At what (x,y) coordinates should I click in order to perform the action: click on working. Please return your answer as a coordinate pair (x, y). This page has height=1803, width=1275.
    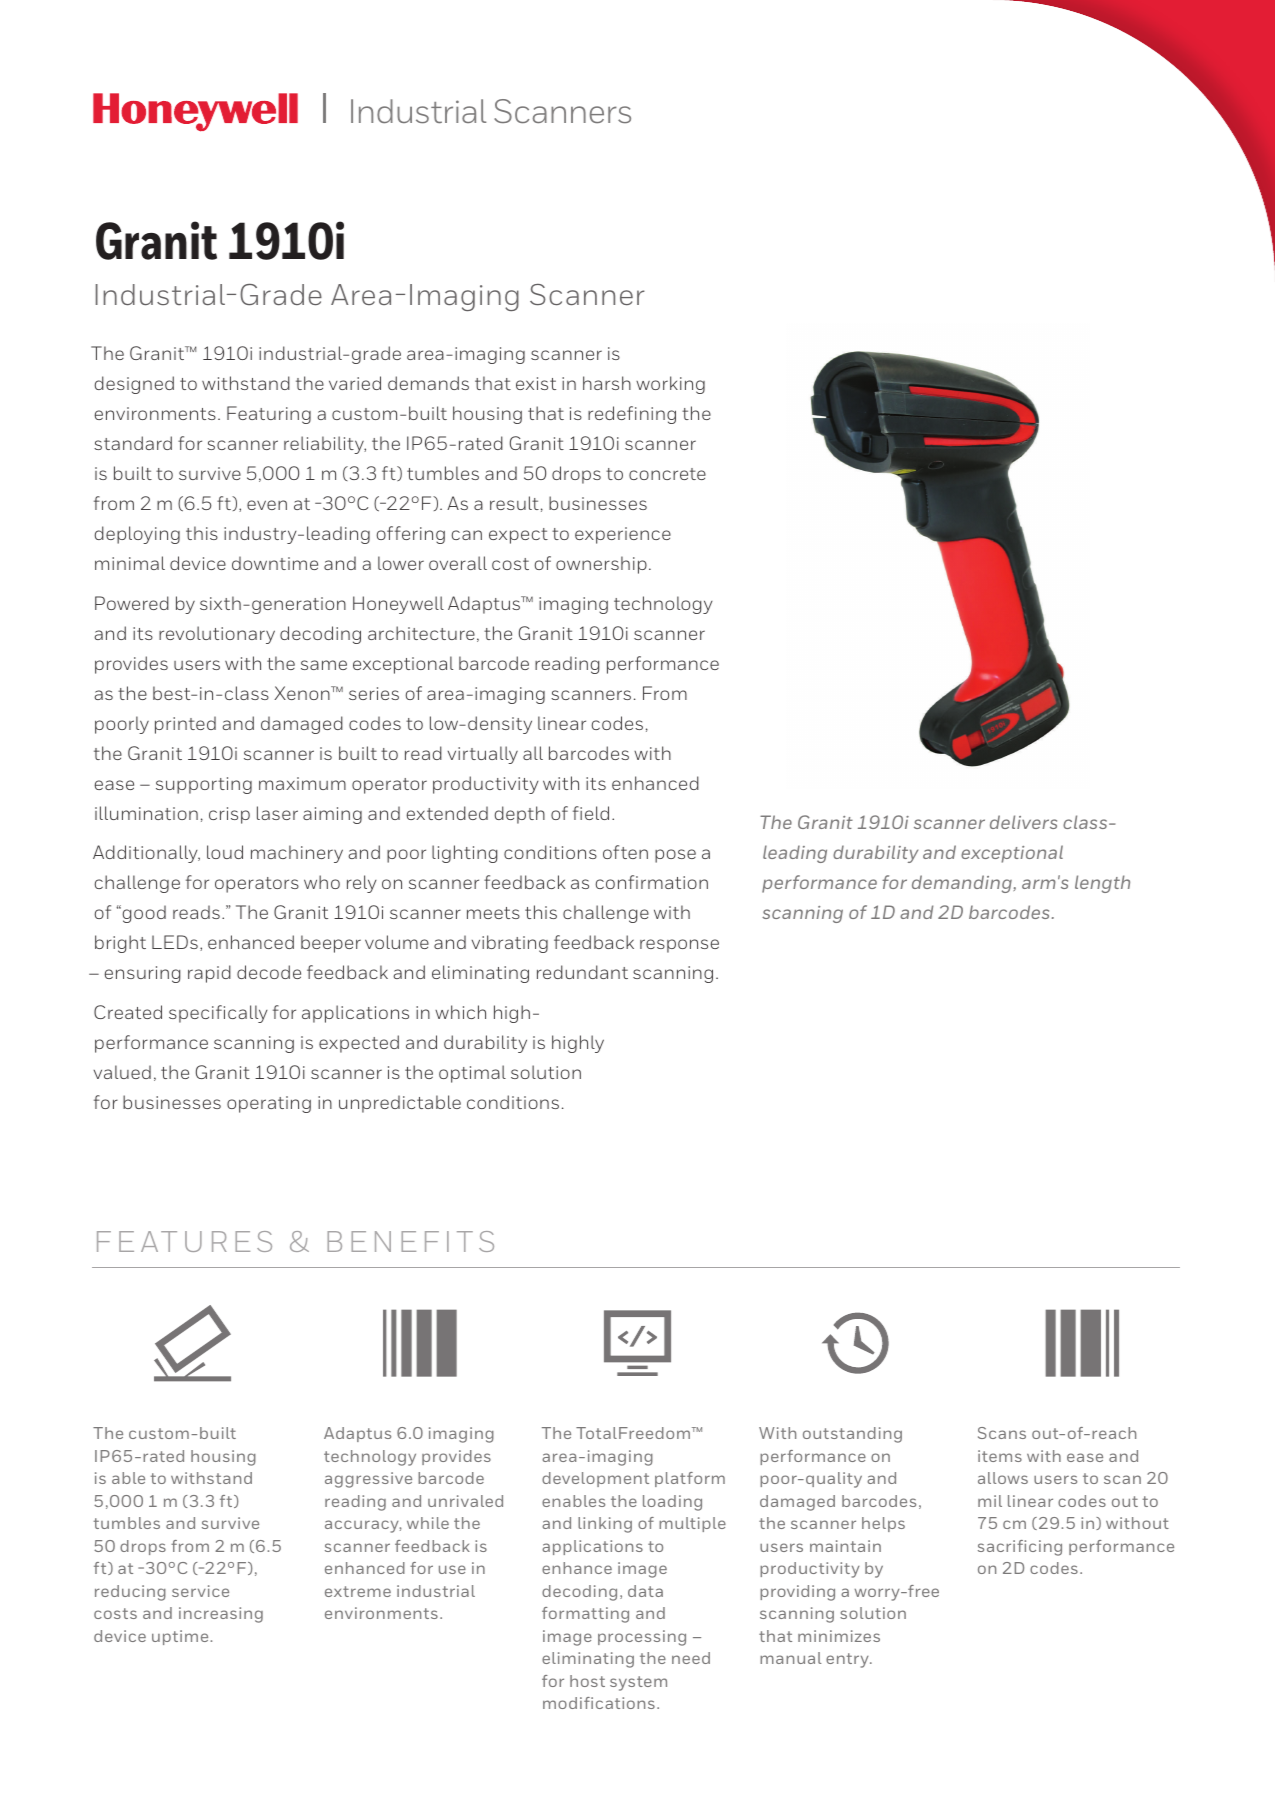
    Looking at the image, I should click on (670, 385).
